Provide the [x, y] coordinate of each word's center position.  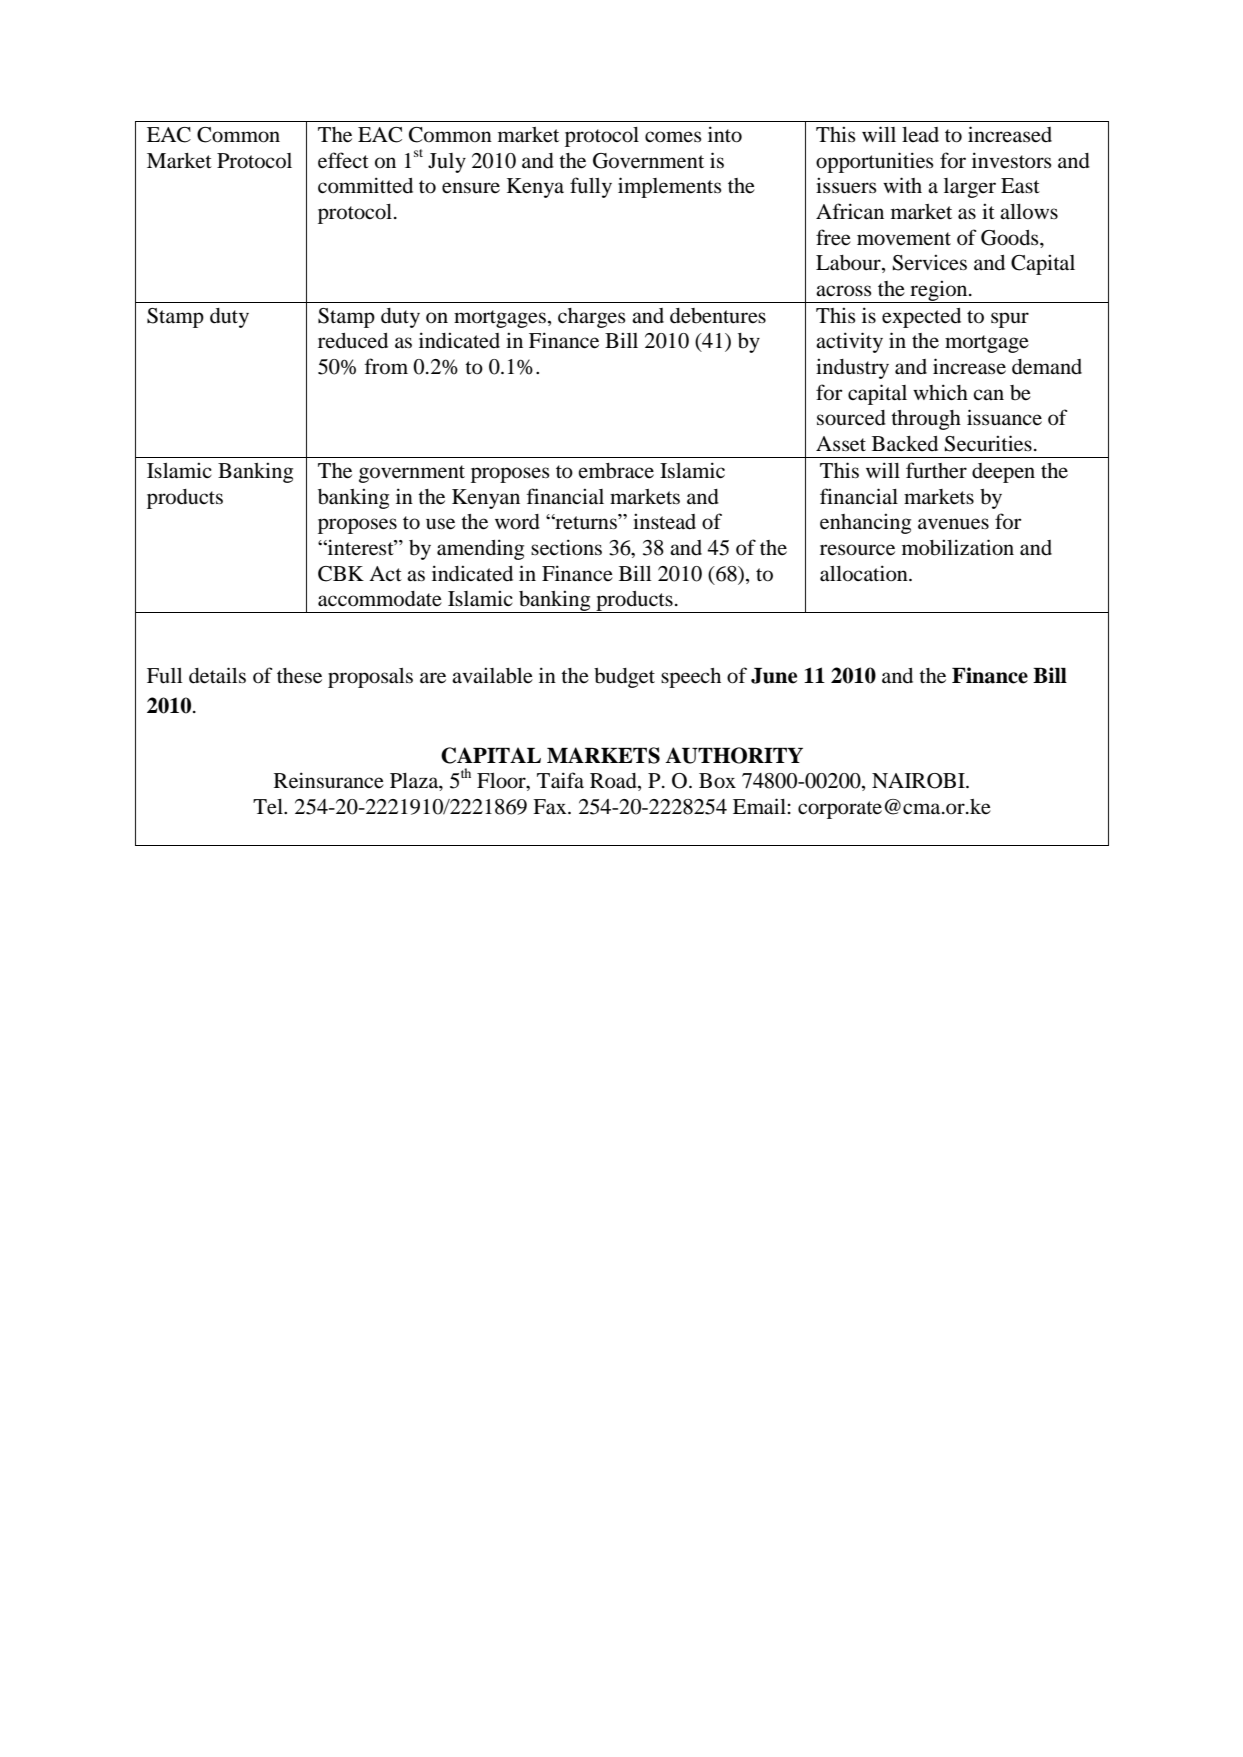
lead [920, 135]
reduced [353, 341]
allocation [865, 573]
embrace [616, 471]
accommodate [380, 599]
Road [614, 782]
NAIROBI [919, 781]
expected [921, 318]
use [440, 524]
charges [592, 318]
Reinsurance [329, 780]
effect [343, 160]
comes [673, 137]
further [936, 470]
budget [624, 678]
